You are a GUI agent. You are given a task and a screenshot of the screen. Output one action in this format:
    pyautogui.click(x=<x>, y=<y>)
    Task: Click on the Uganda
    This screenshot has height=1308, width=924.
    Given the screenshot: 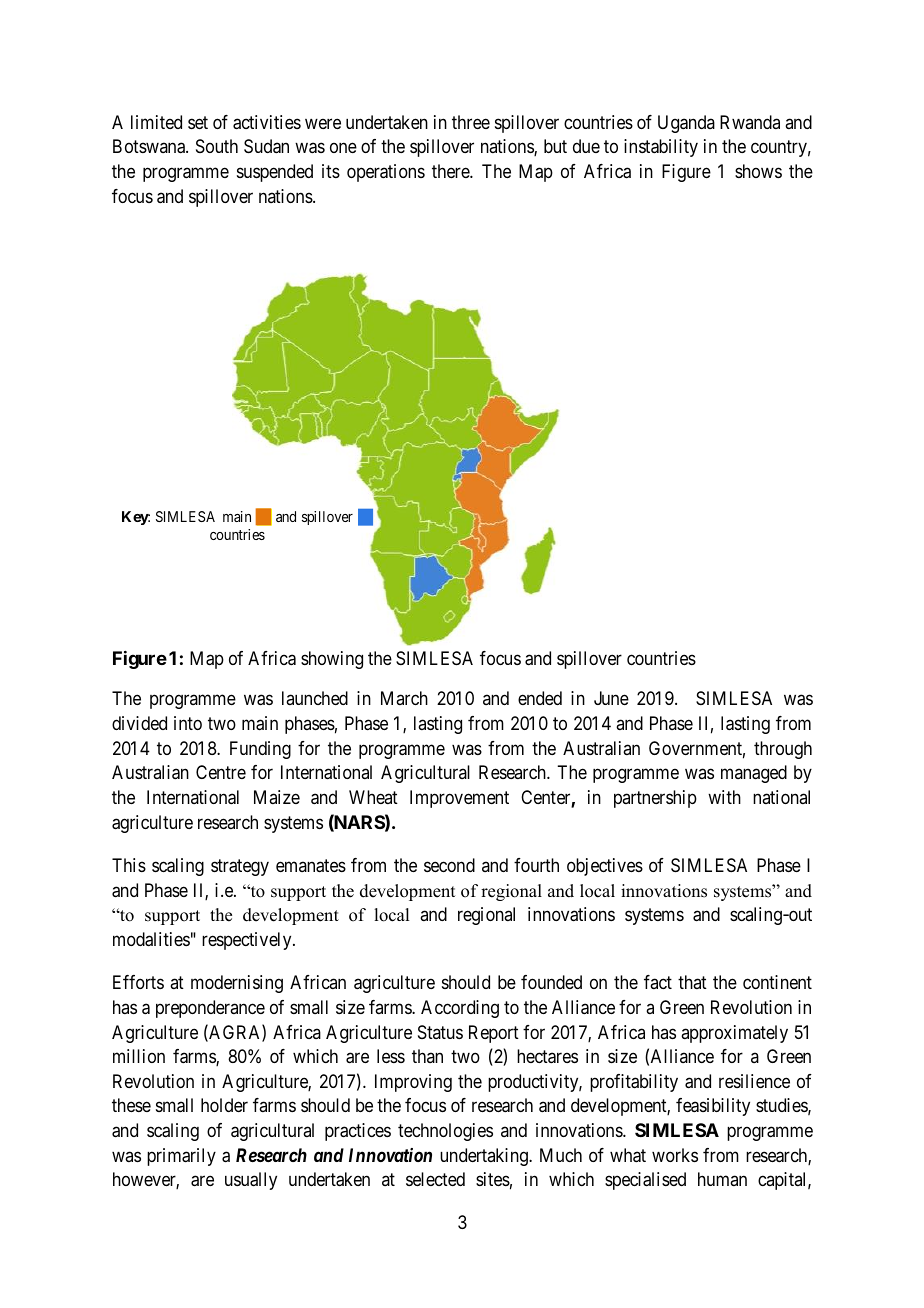 What is the action you would take?
    pyautogui.click(x=686, y=124)
